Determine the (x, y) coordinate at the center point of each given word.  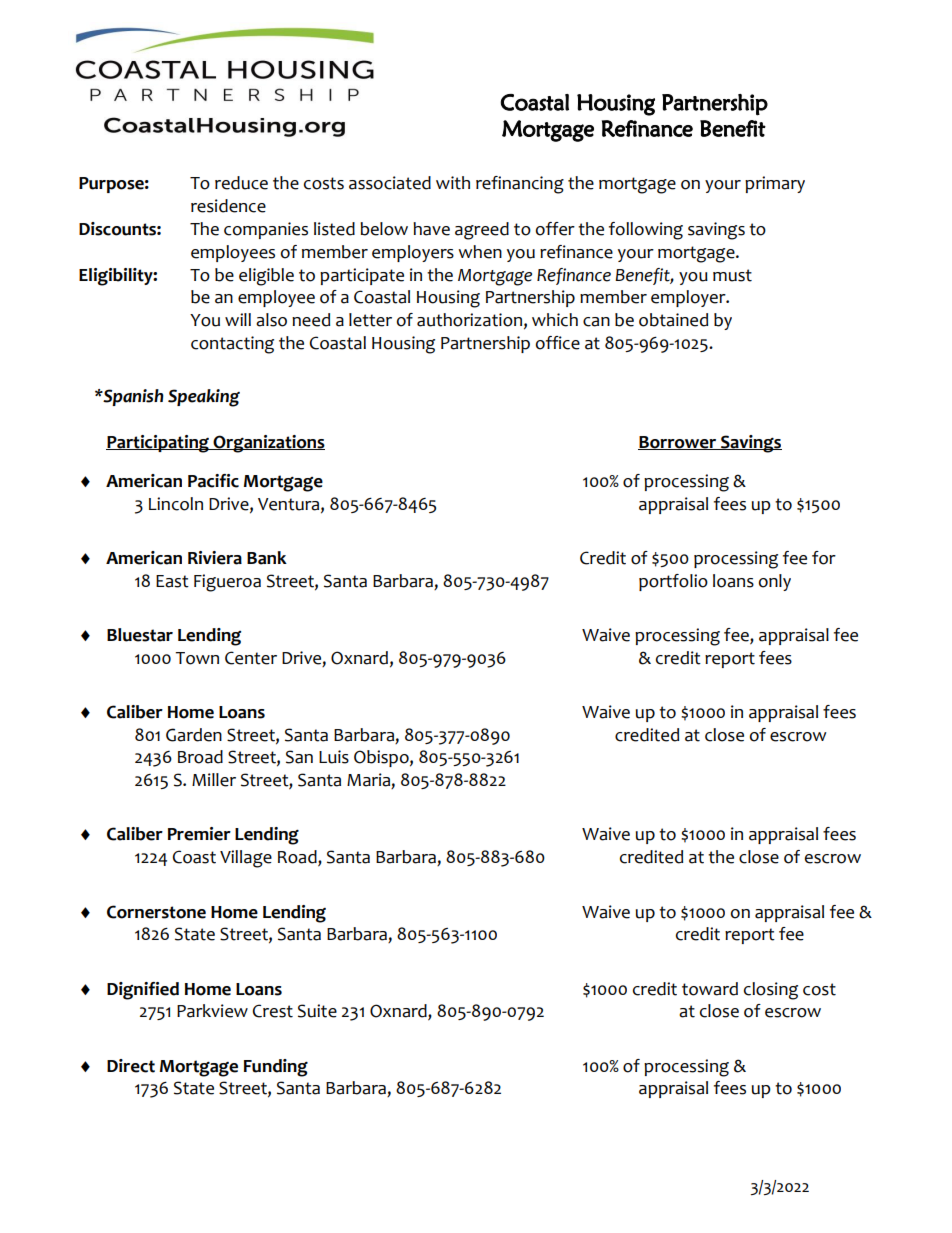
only (775, 582)
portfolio (673, 582)
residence (228, 206)
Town (197, 658)
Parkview (212, 1011)
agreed (482, 231)
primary (775, 184)
